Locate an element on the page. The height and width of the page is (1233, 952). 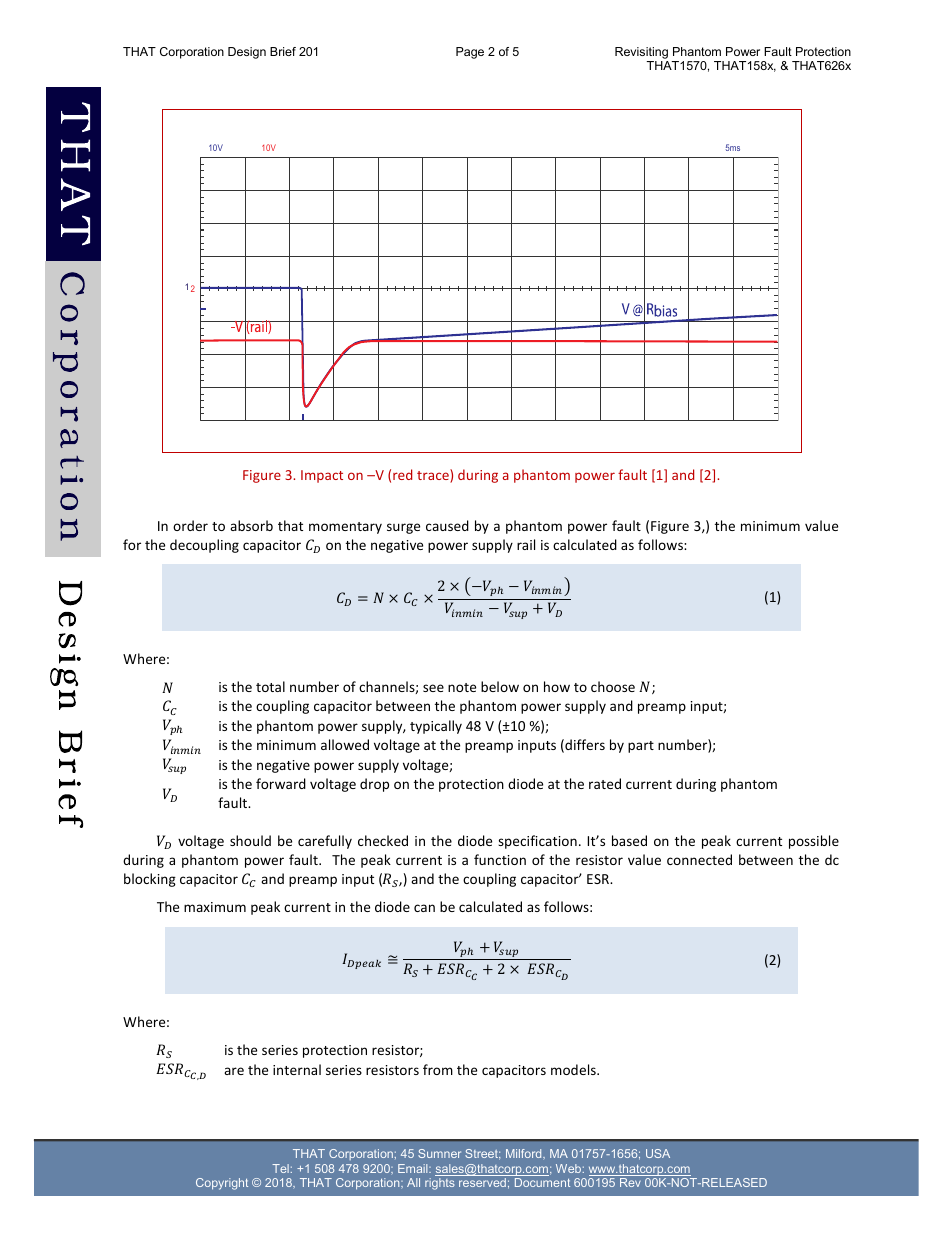
can is located at coordinates (424, 908).
